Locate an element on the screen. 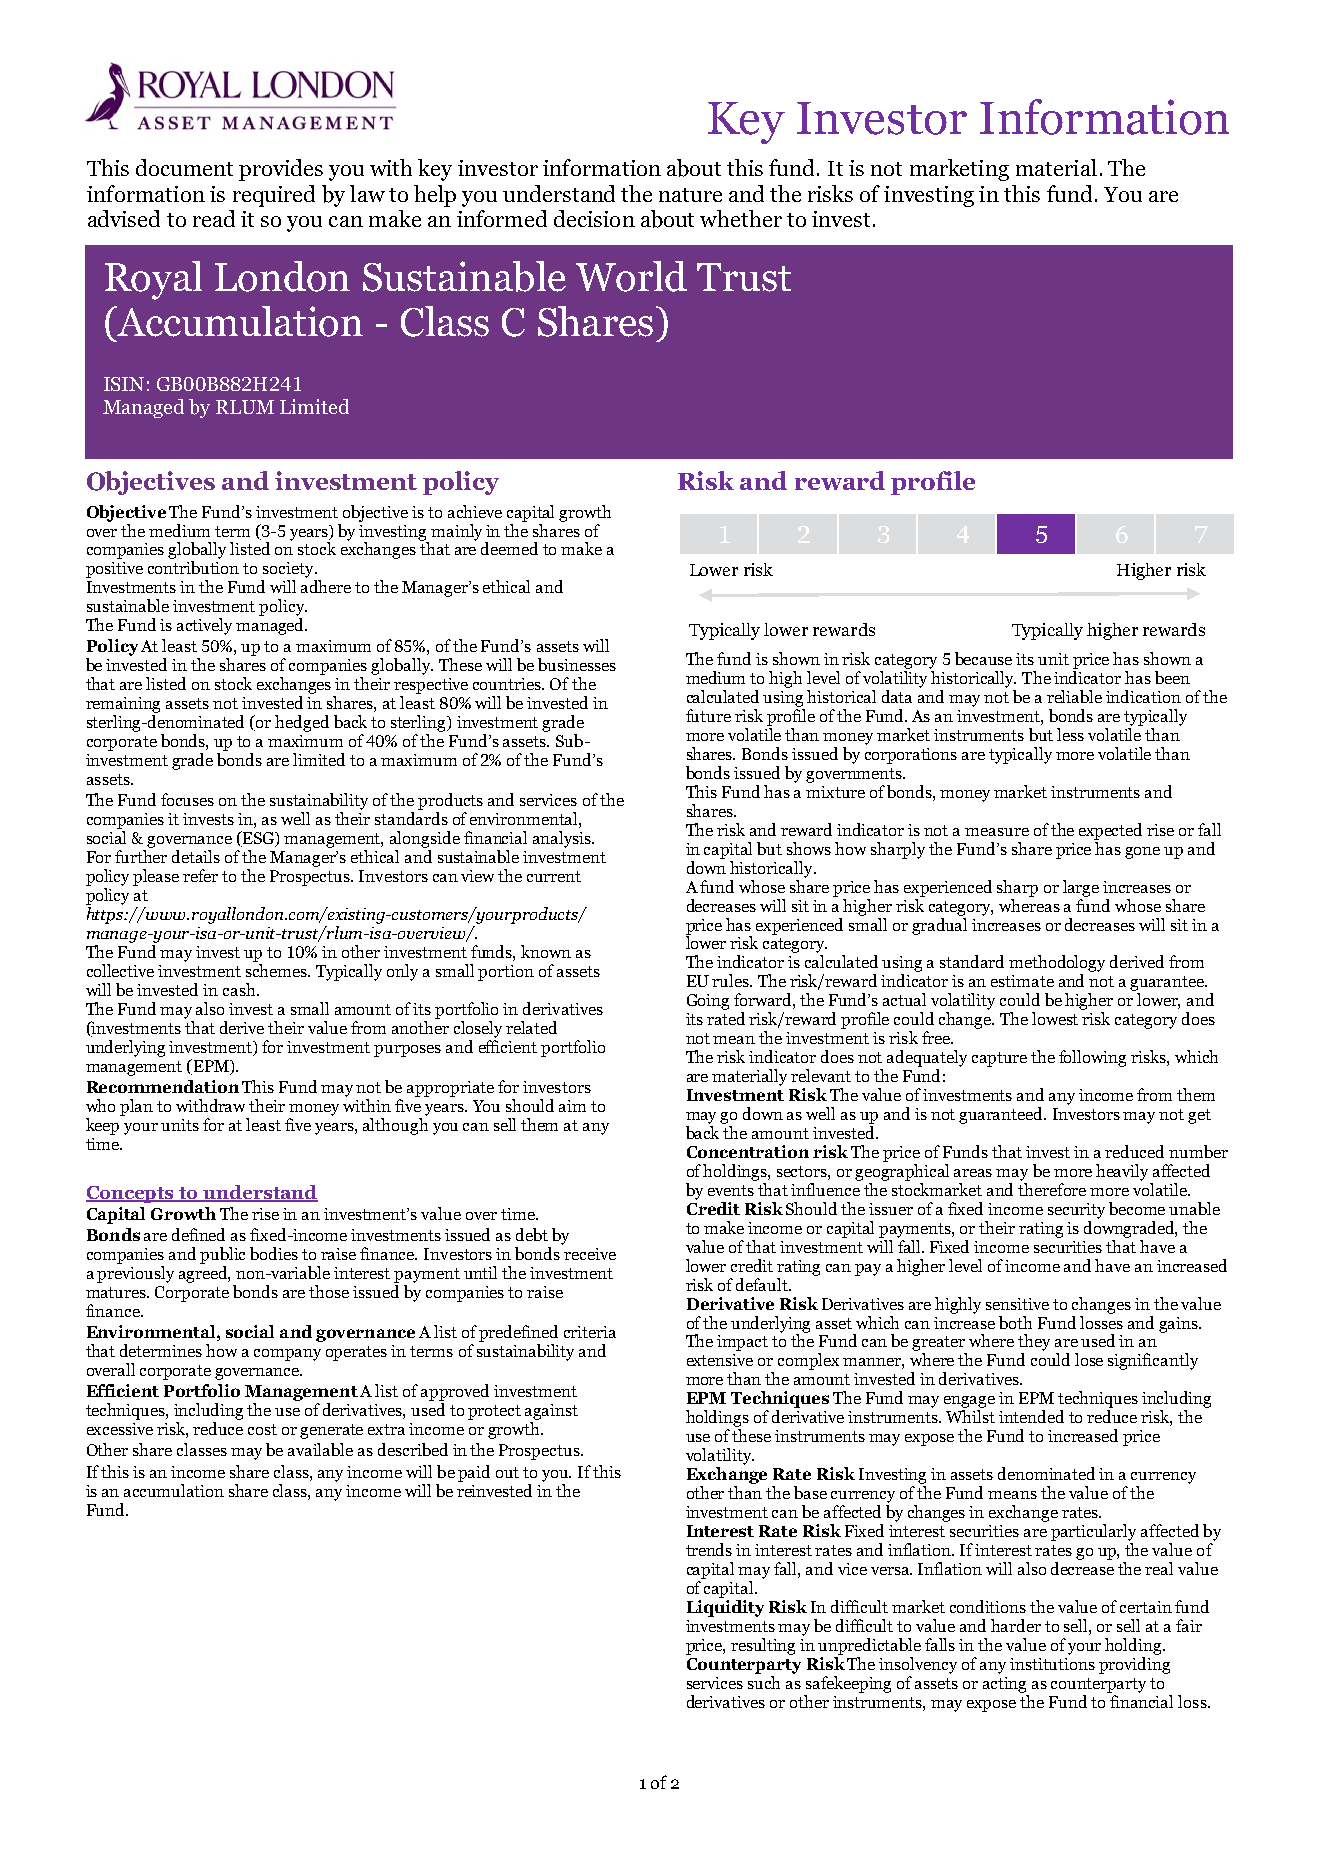 This screenshot has width=1323, height=1873. reliable is located at coordinates (1074, 696).
